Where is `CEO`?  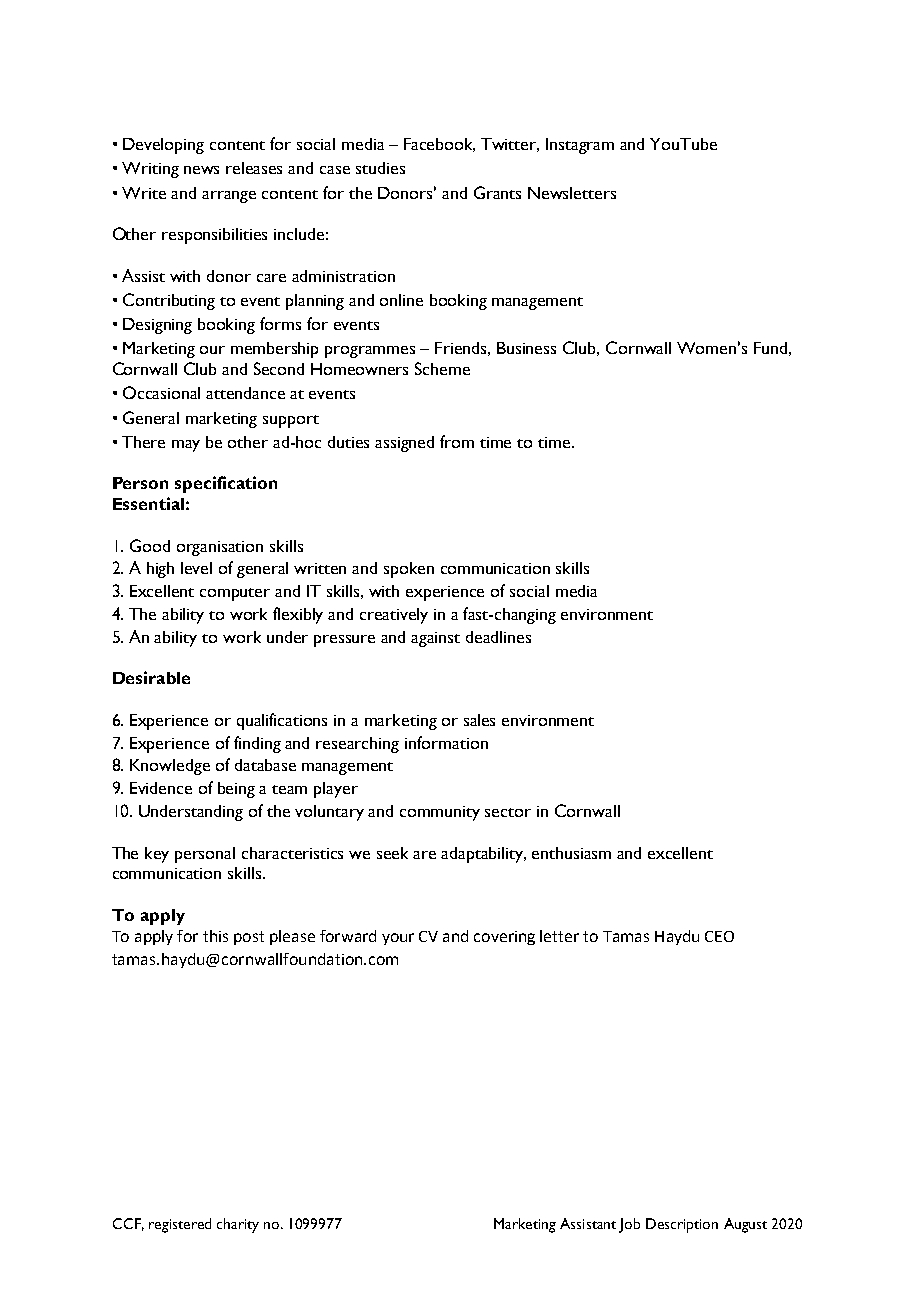 CEO is located at coordinates (719, 936).
